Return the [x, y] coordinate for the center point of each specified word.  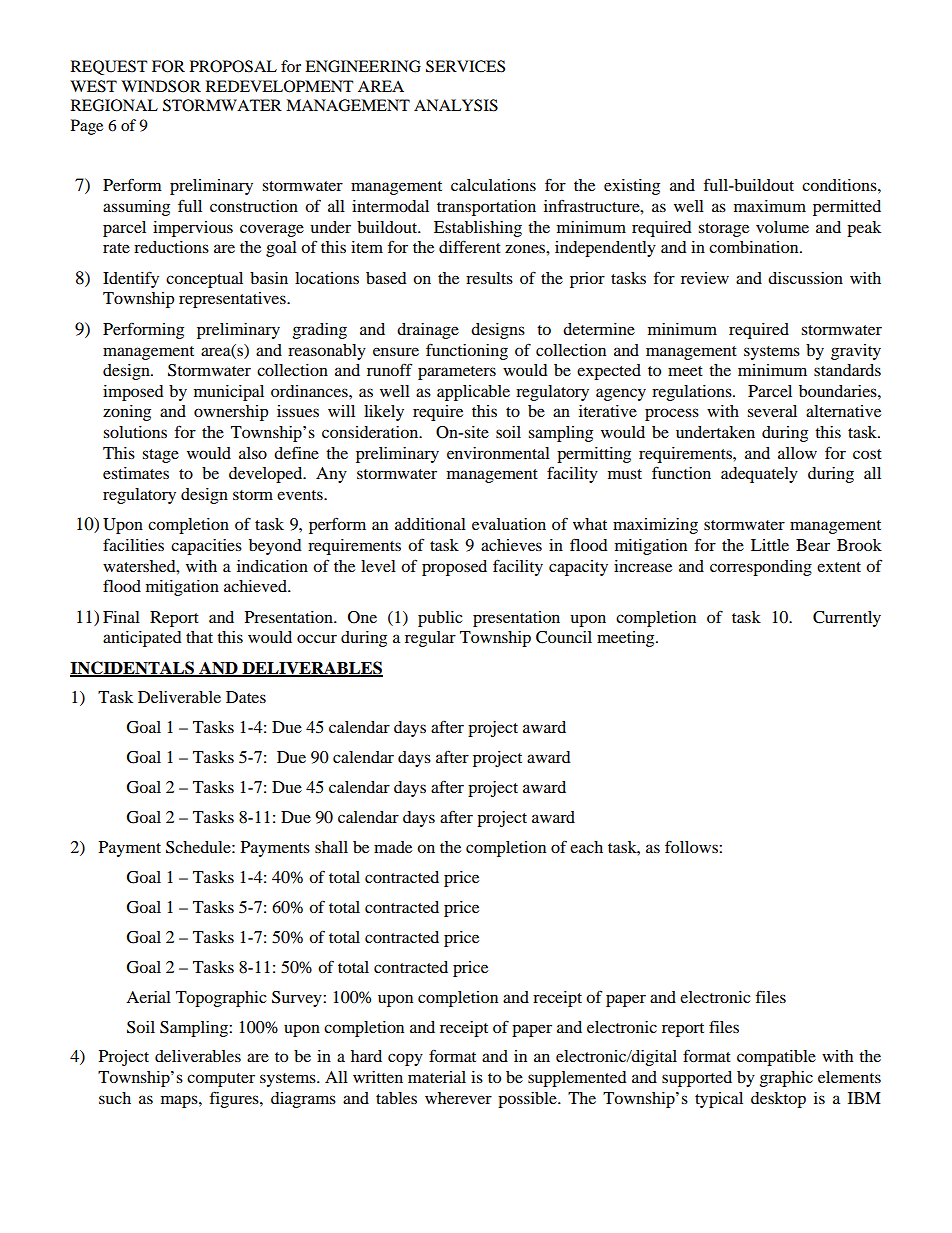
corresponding [761, 568]
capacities [206, 547]
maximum [770, 206]
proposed [454, 568]
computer [221, 1080]
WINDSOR [161, 86]
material [437, 1077]
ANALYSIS [456, 105]
